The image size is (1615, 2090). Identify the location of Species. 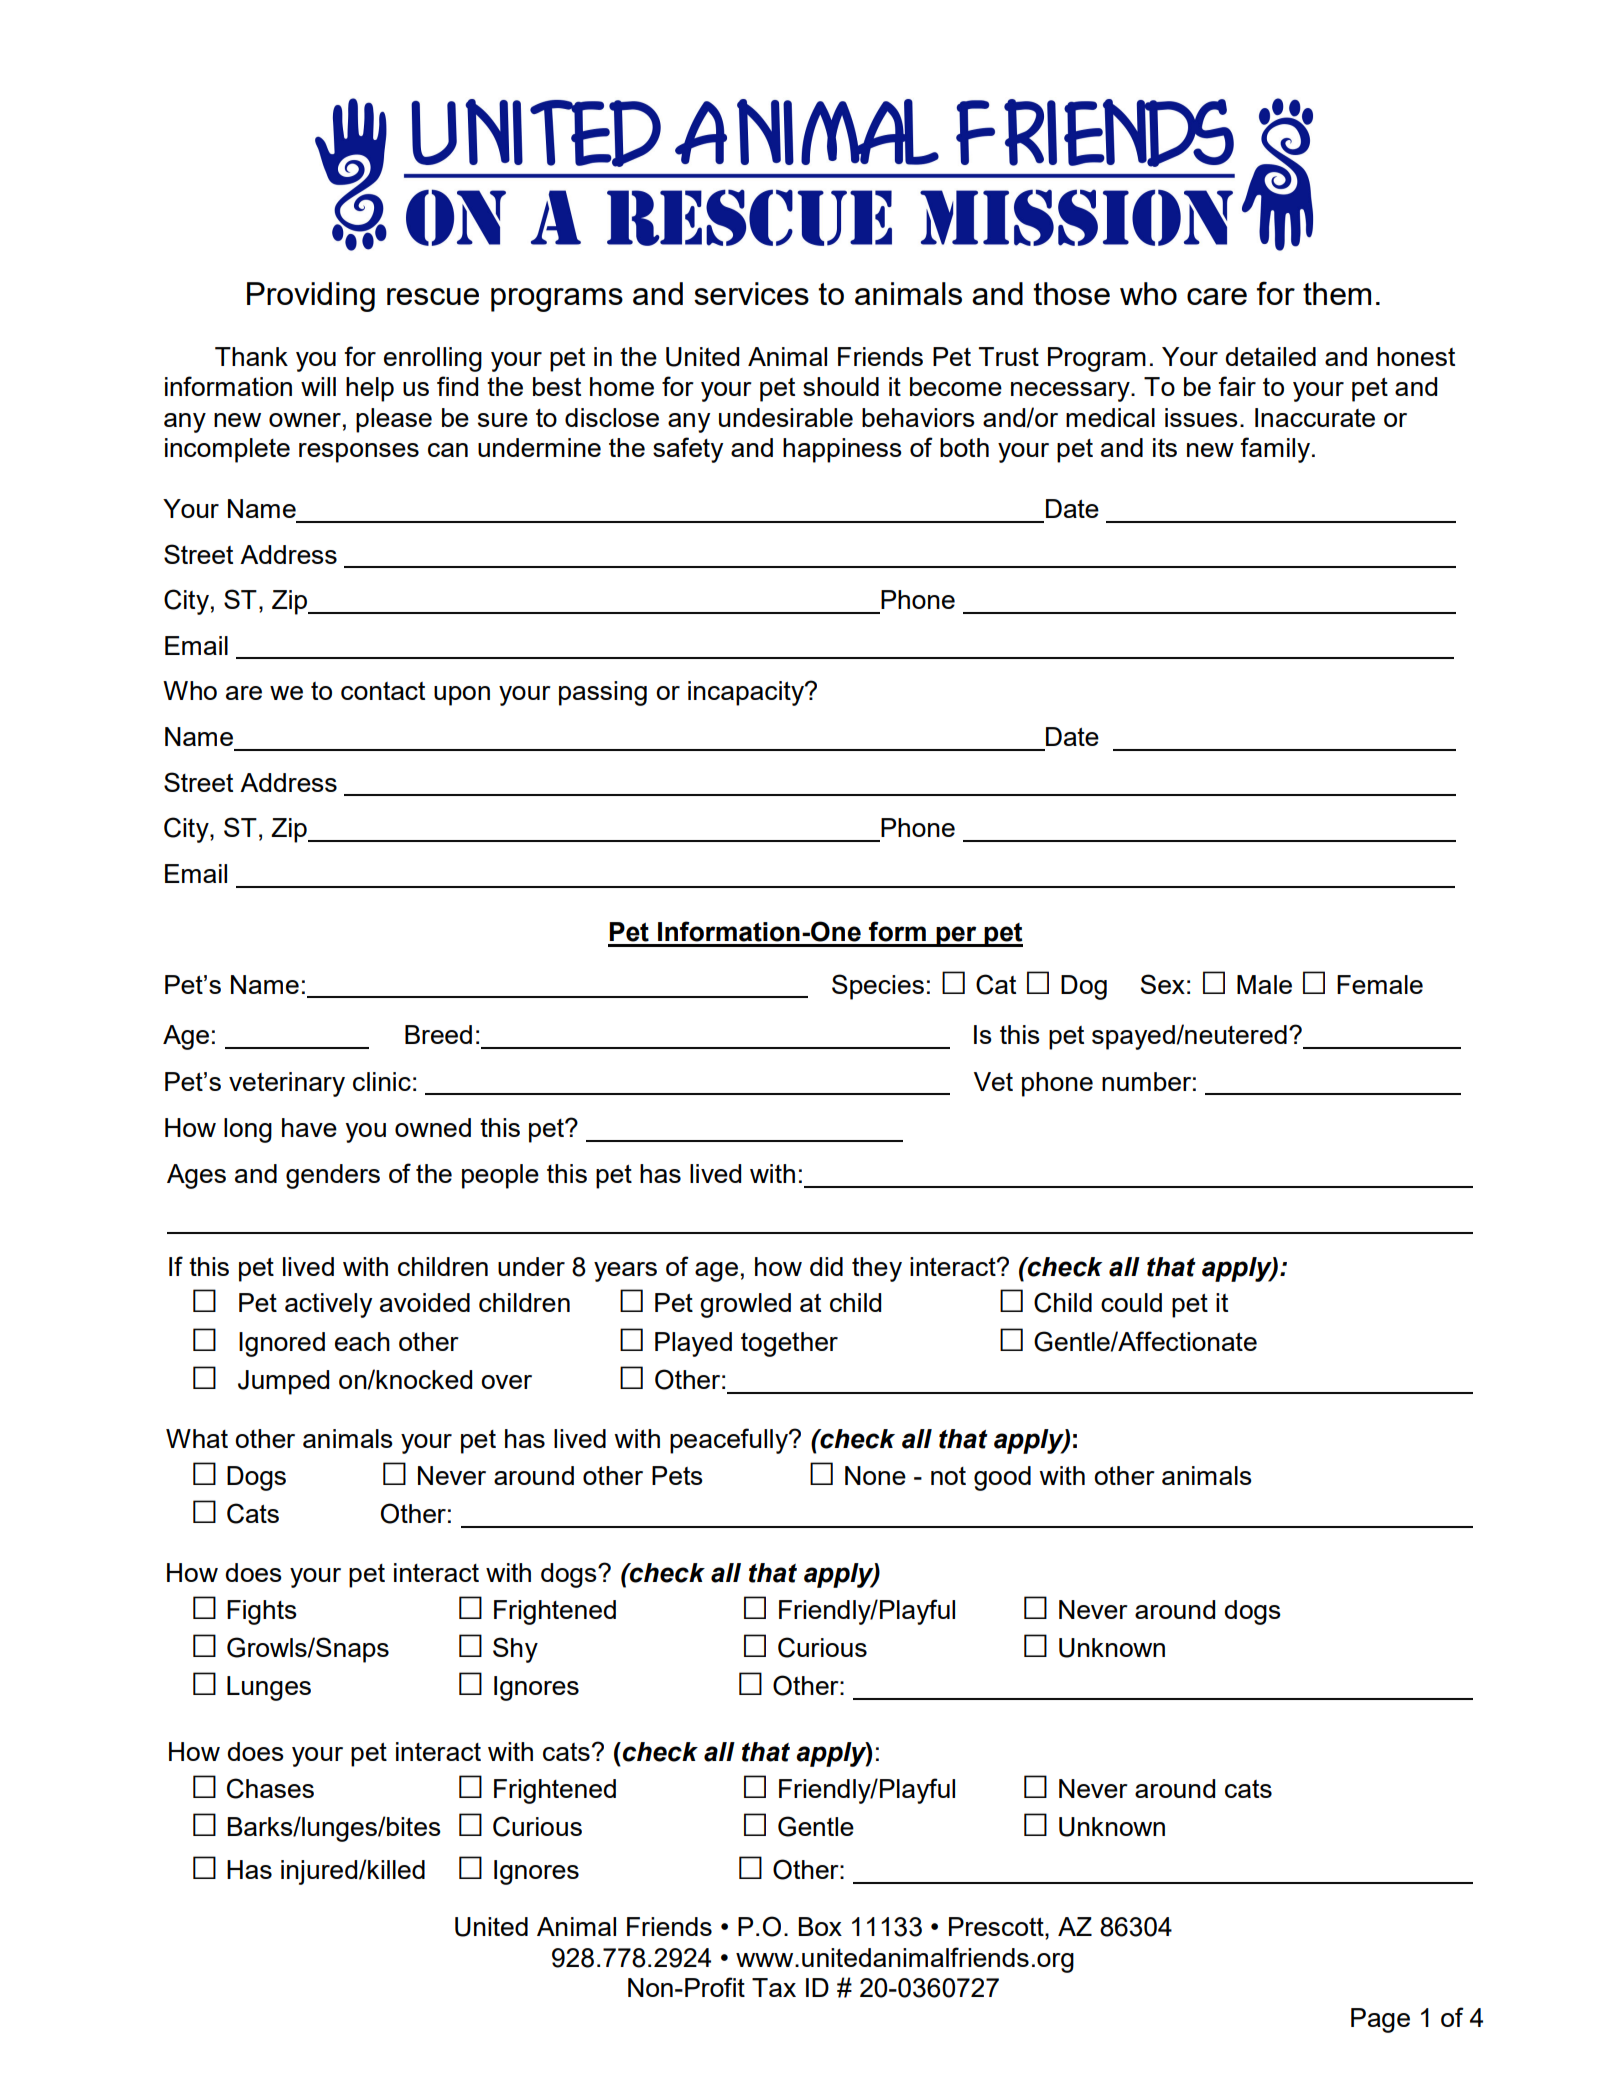
(878, 987).
